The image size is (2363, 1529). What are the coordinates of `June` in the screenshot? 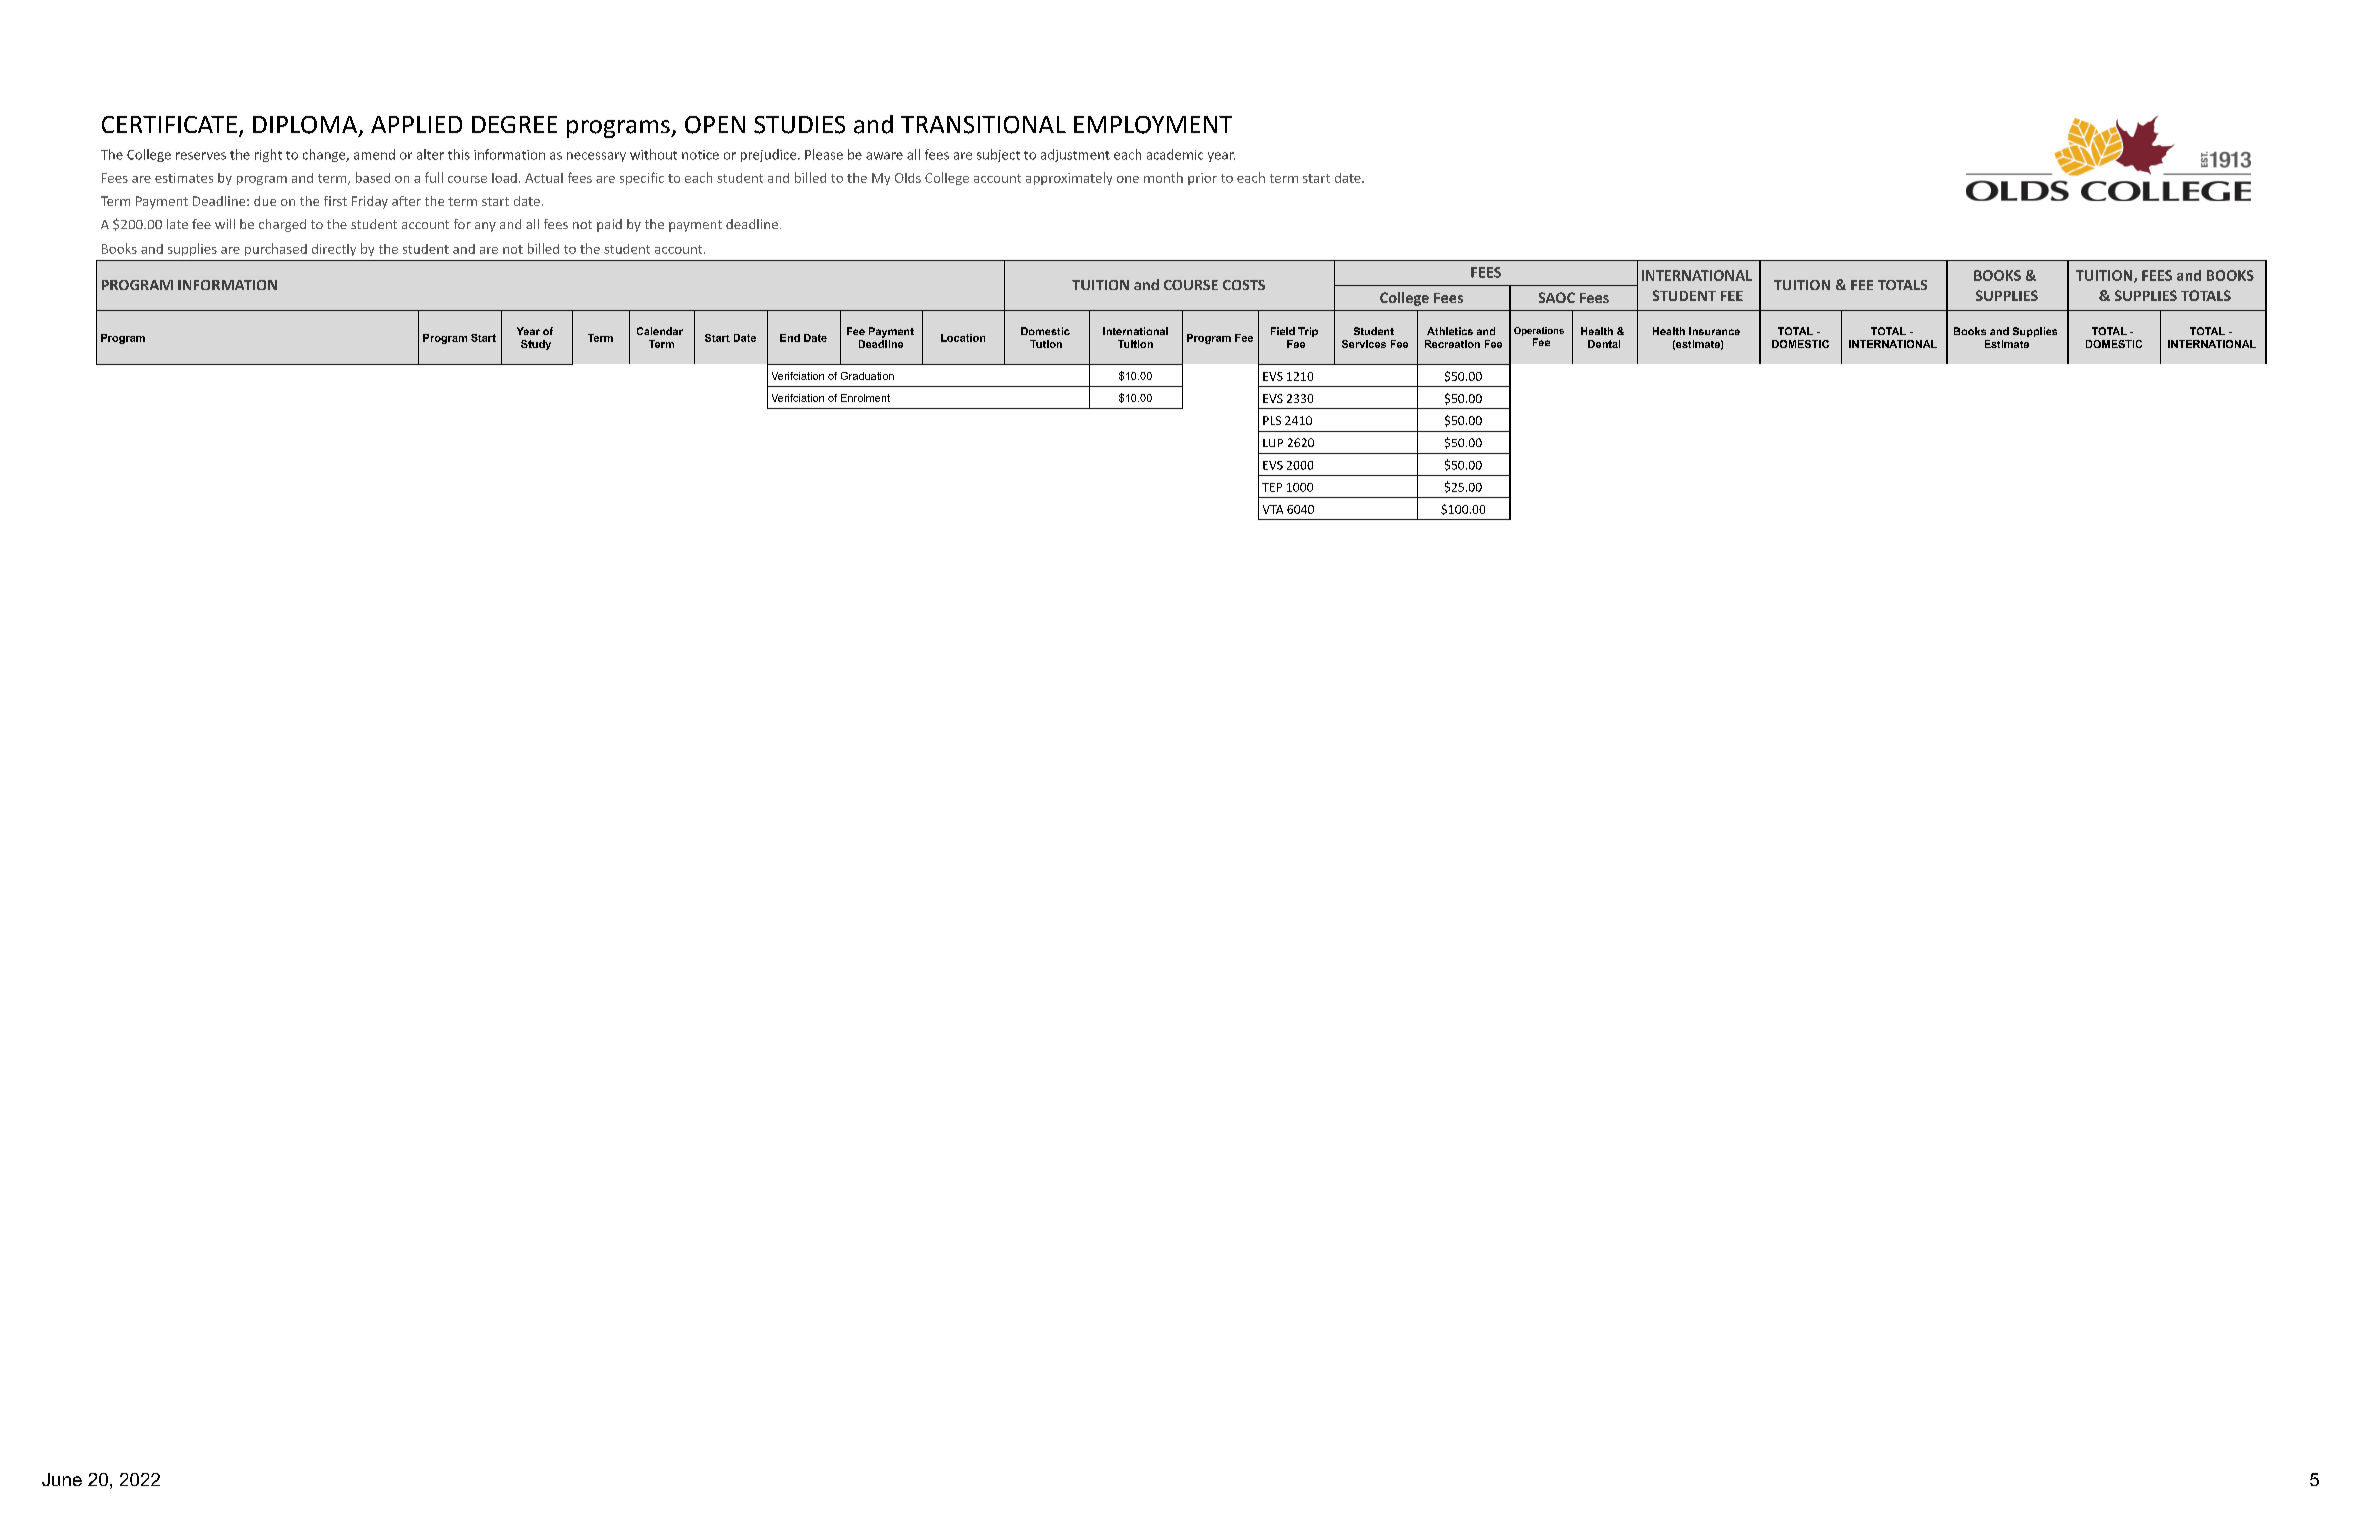 It's located at (62, 1479).
